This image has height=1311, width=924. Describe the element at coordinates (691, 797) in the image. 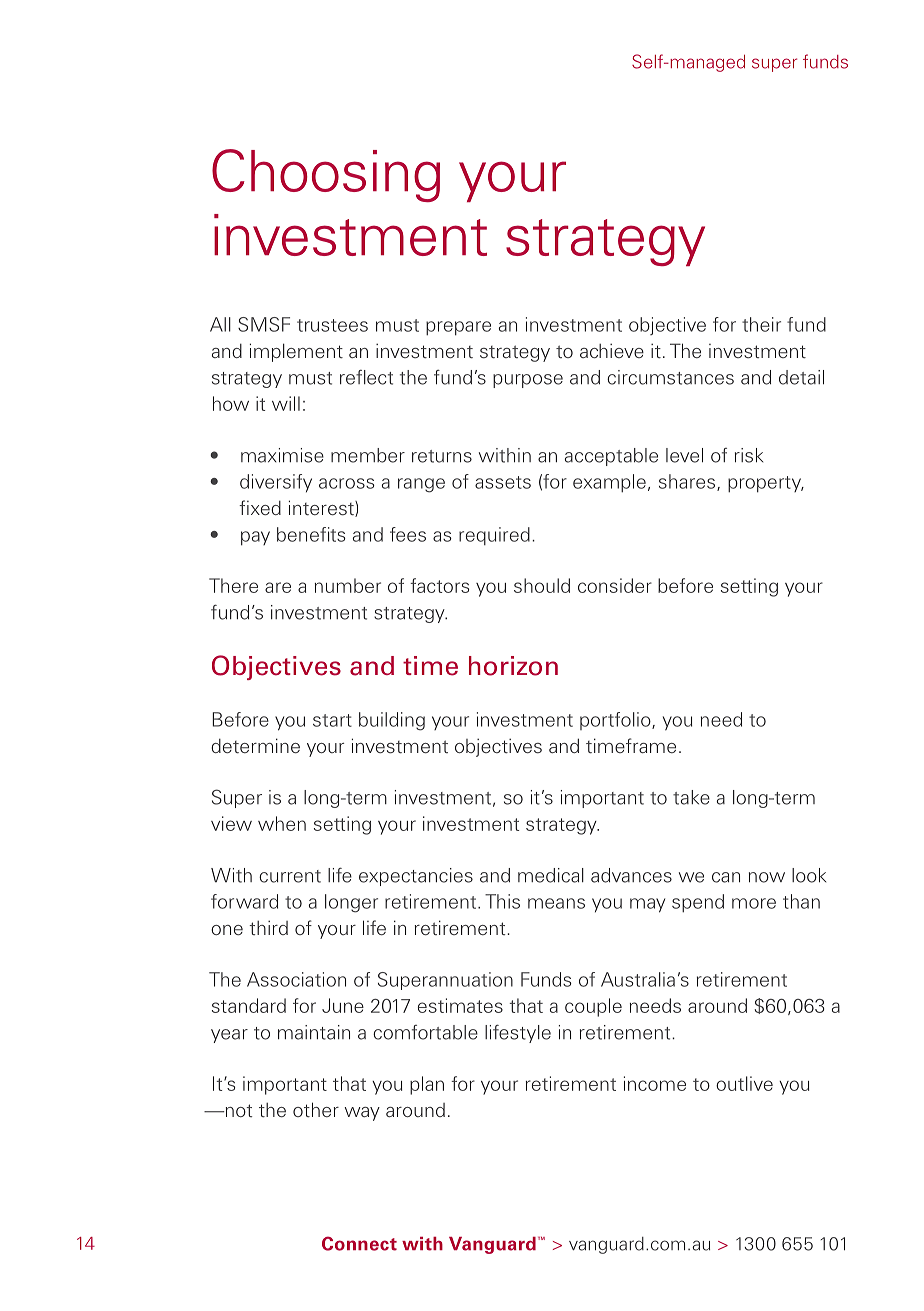

I see `take` at that location.
